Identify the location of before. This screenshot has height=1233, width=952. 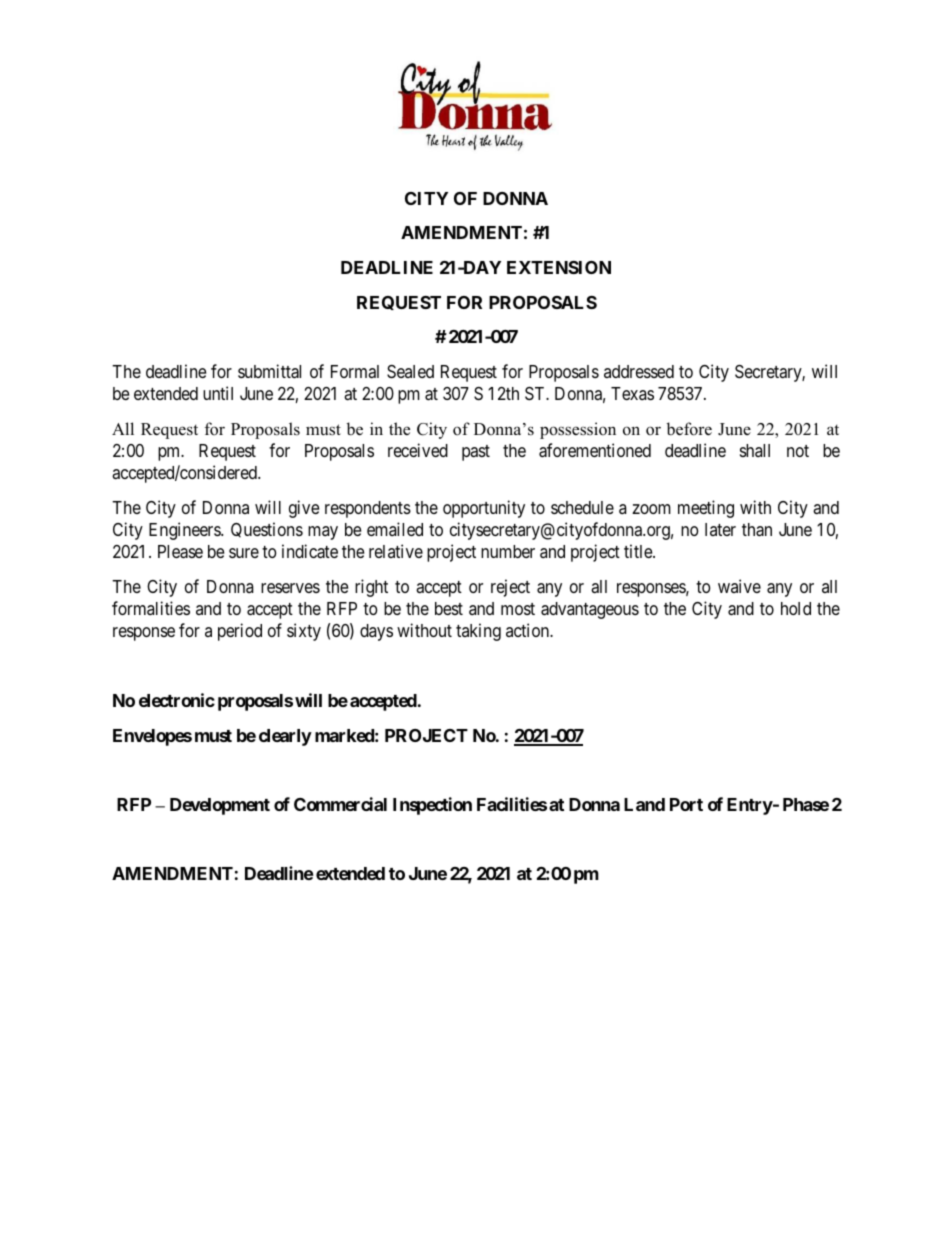
(689, 429).
